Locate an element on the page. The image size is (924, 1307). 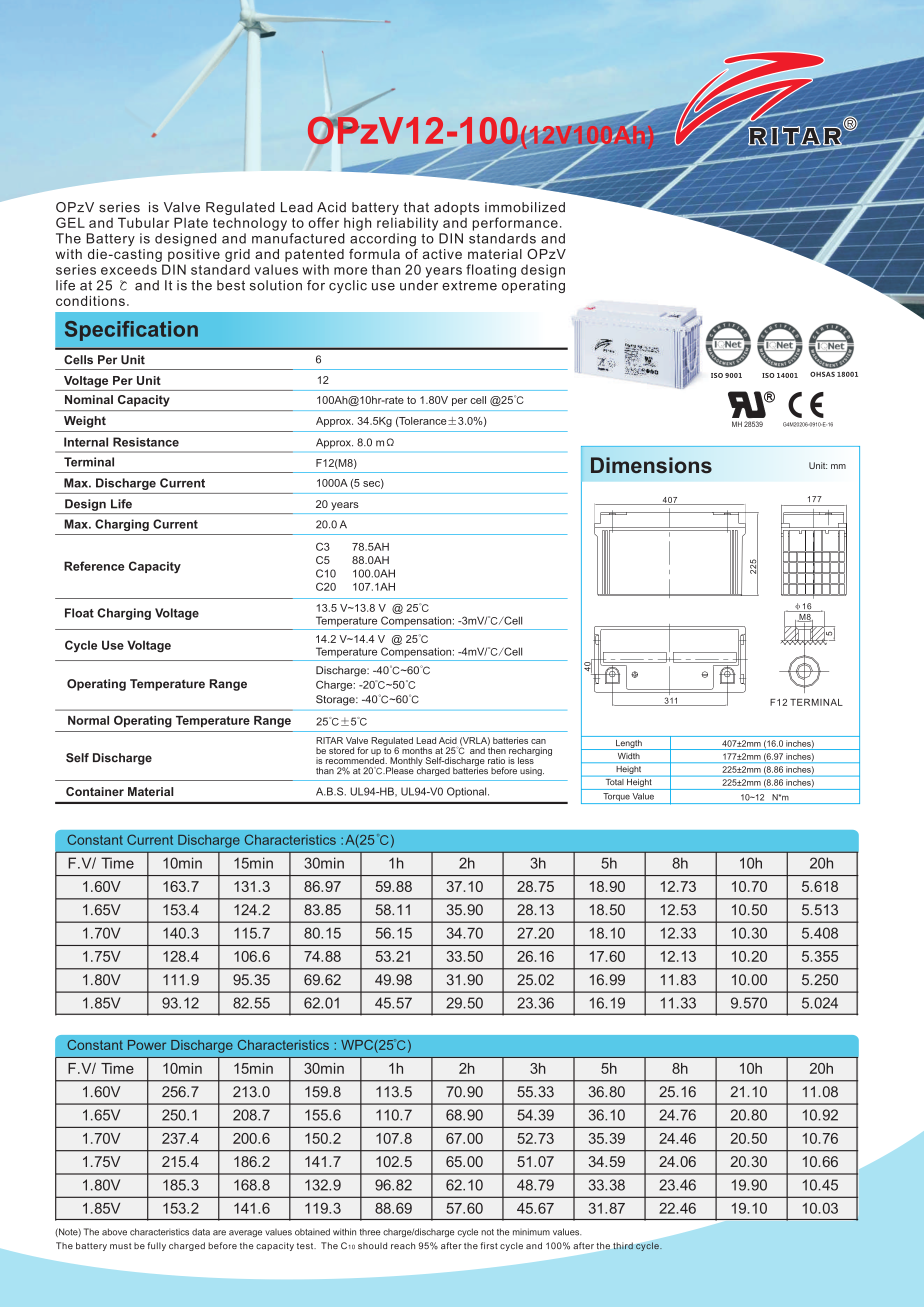
third is located at coordinates (623, 1246).
